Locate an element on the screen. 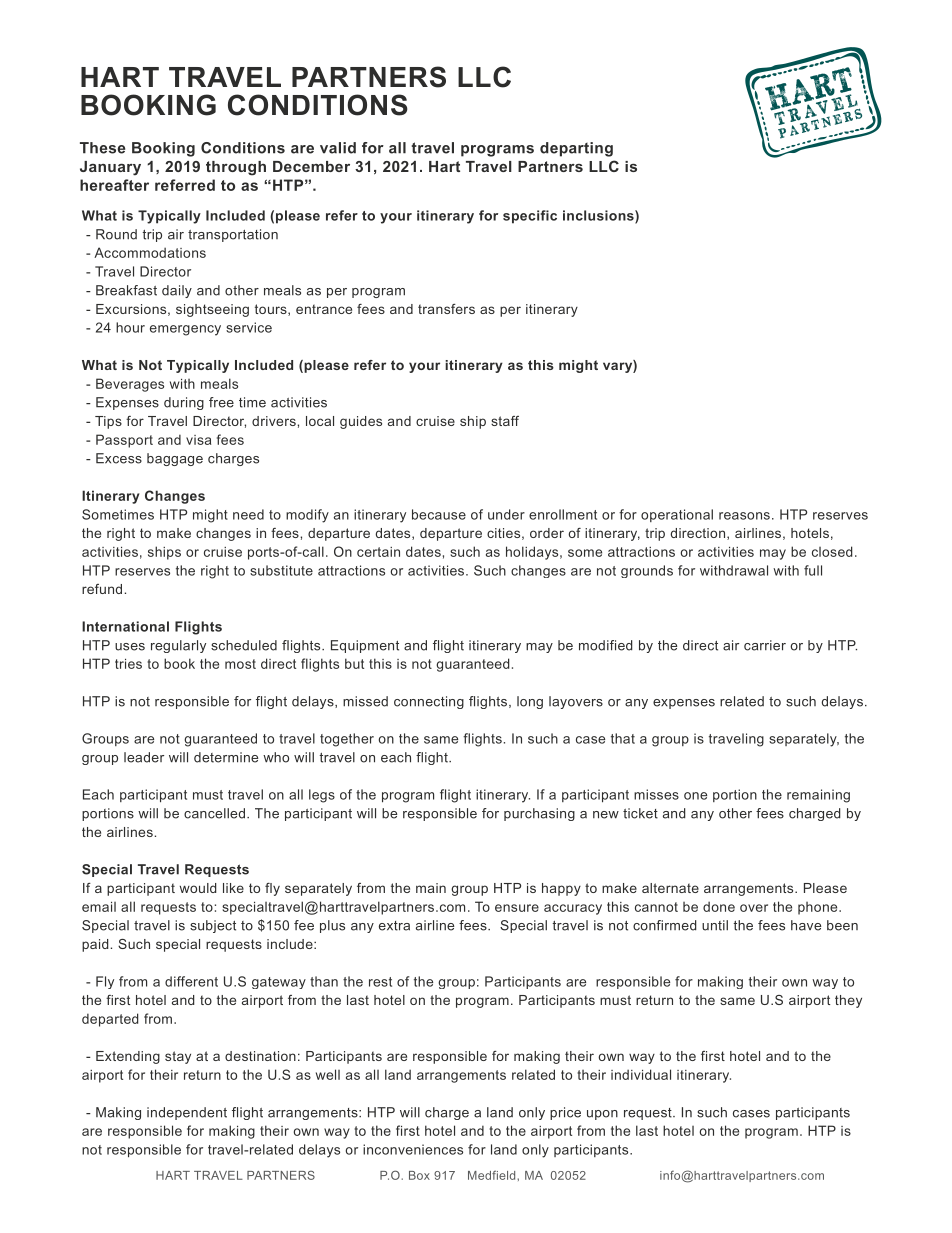 Image resolution: width=952 pixels, height=1233 pixels. until is located at coordinates (715, 925).
